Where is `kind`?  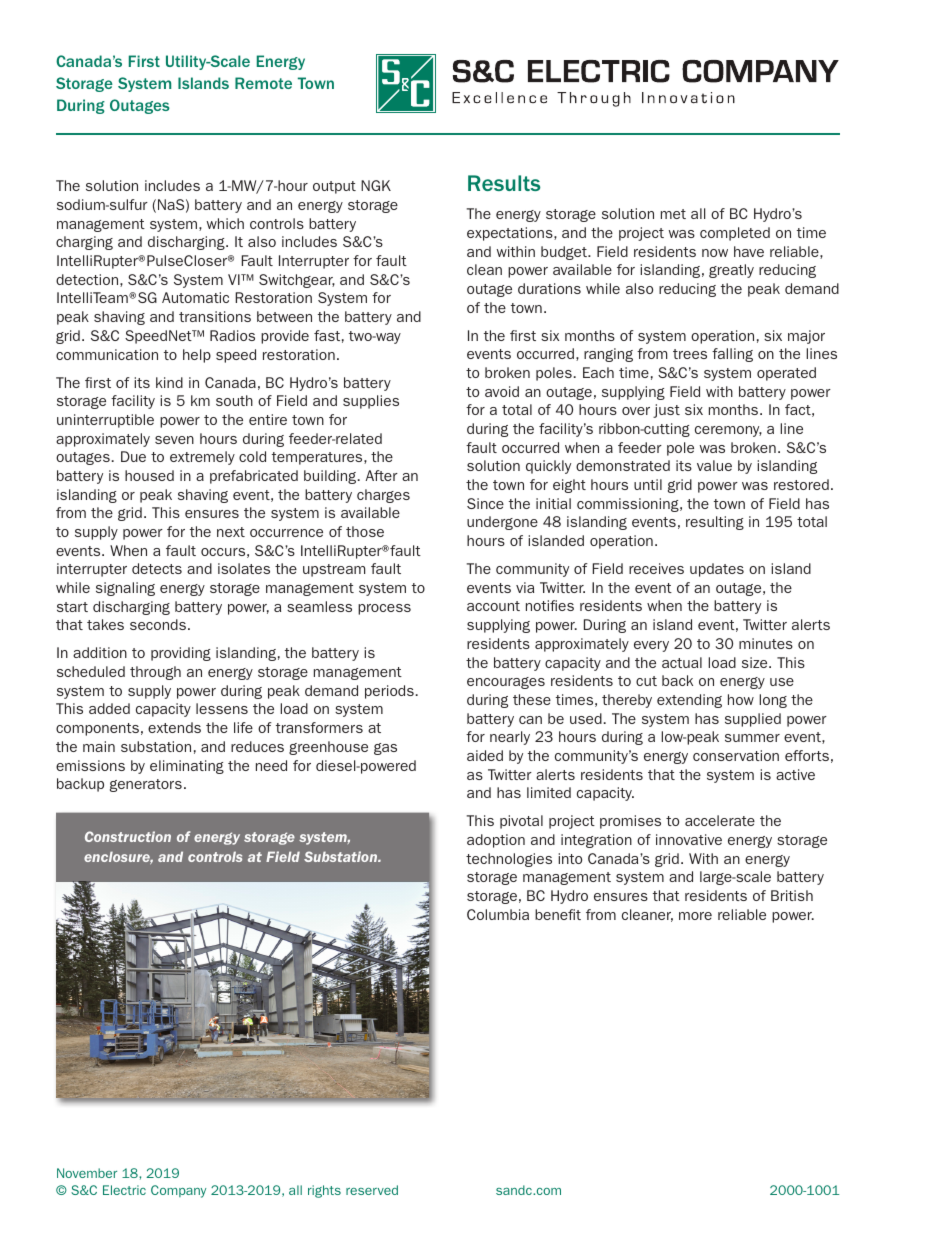 kind is located at coordinates (169, 382).
